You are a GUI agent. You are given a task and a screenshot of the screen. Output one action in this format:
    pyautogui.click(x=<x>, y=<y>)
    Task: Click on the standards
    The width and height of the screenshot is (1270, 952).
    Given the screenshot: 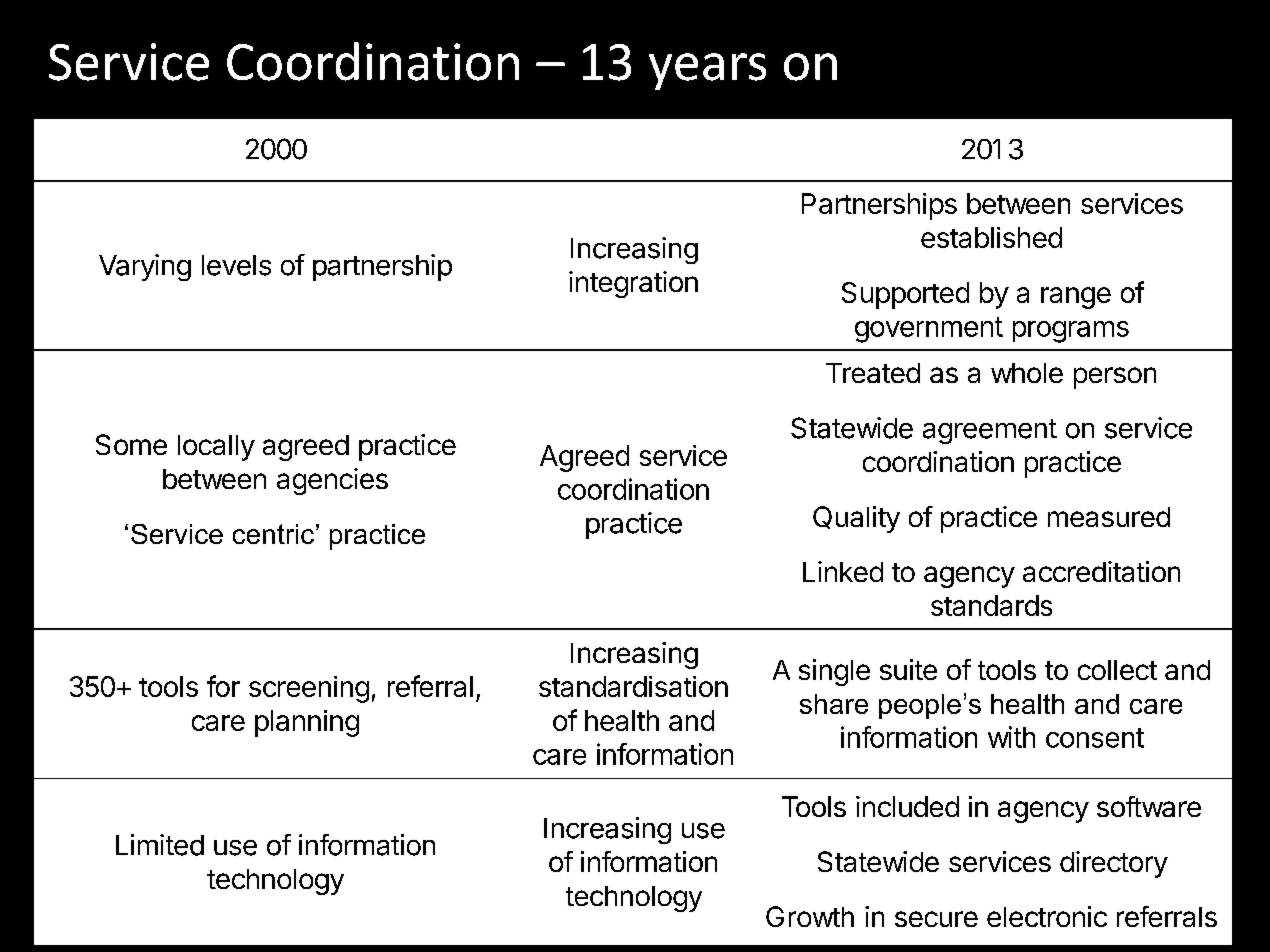 What is the action you would take?
    pyautogui.click(x=991, y=605)
